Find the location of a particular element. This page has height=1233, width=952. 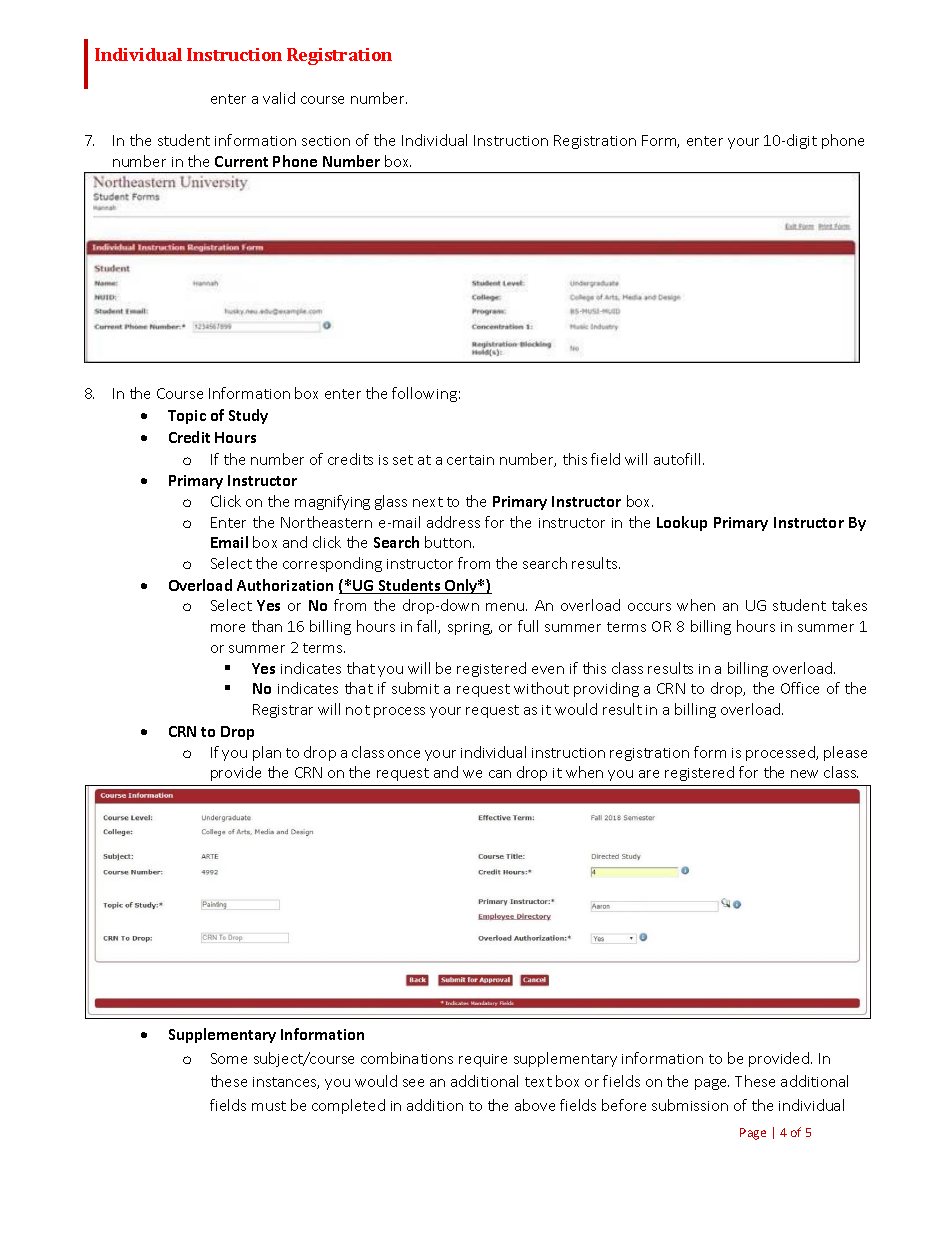

certain is located at coordinates (470, 460).
